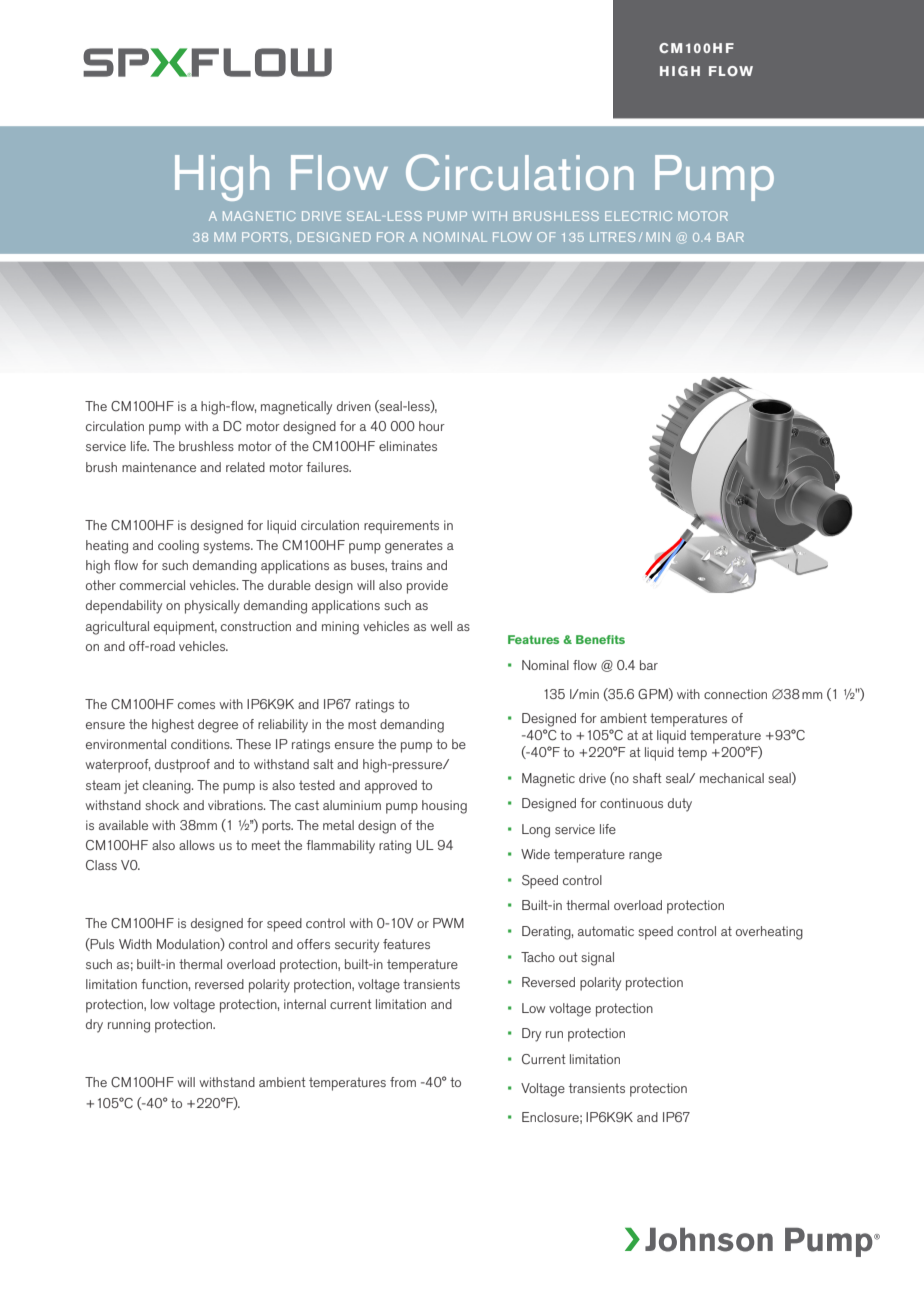 The height and width of the screenshot is (1308, 924). What do you see at coordinates (159, 467) in the screenshot?
I see `maintenance` at bounding box center [159, 467].
